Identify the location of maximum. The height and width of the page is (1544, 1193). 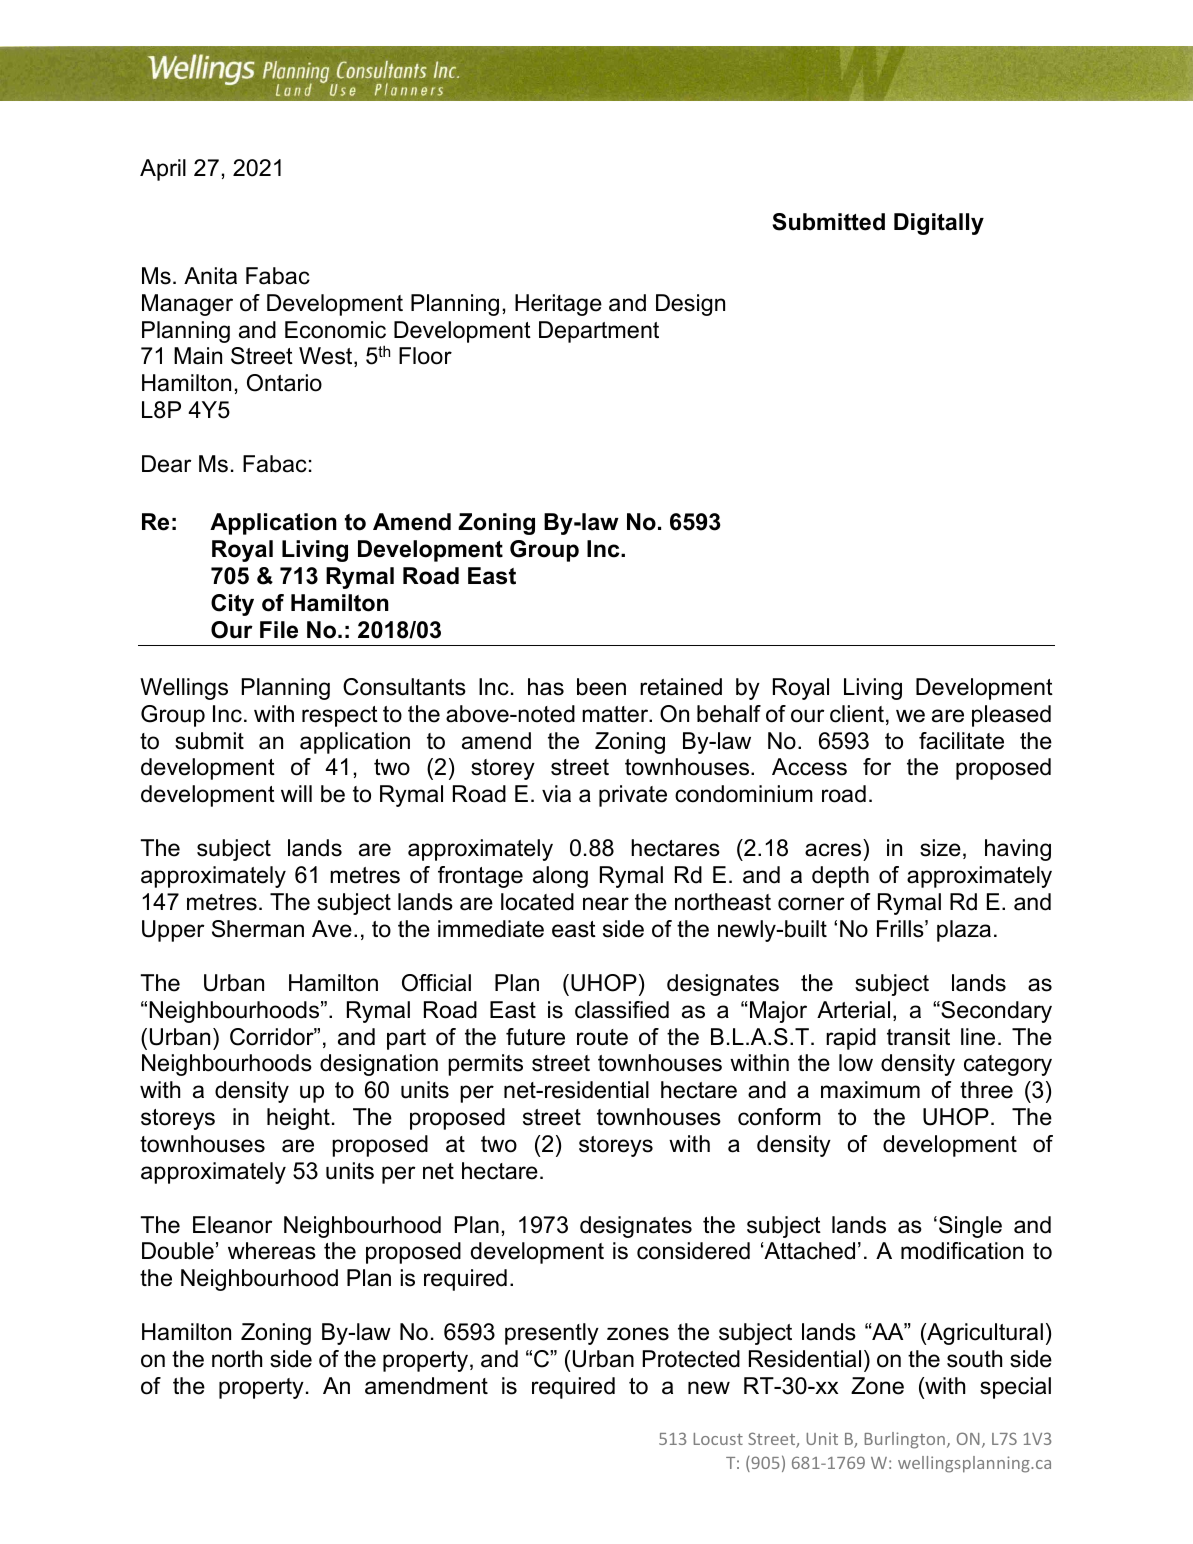
(870, 1090).
